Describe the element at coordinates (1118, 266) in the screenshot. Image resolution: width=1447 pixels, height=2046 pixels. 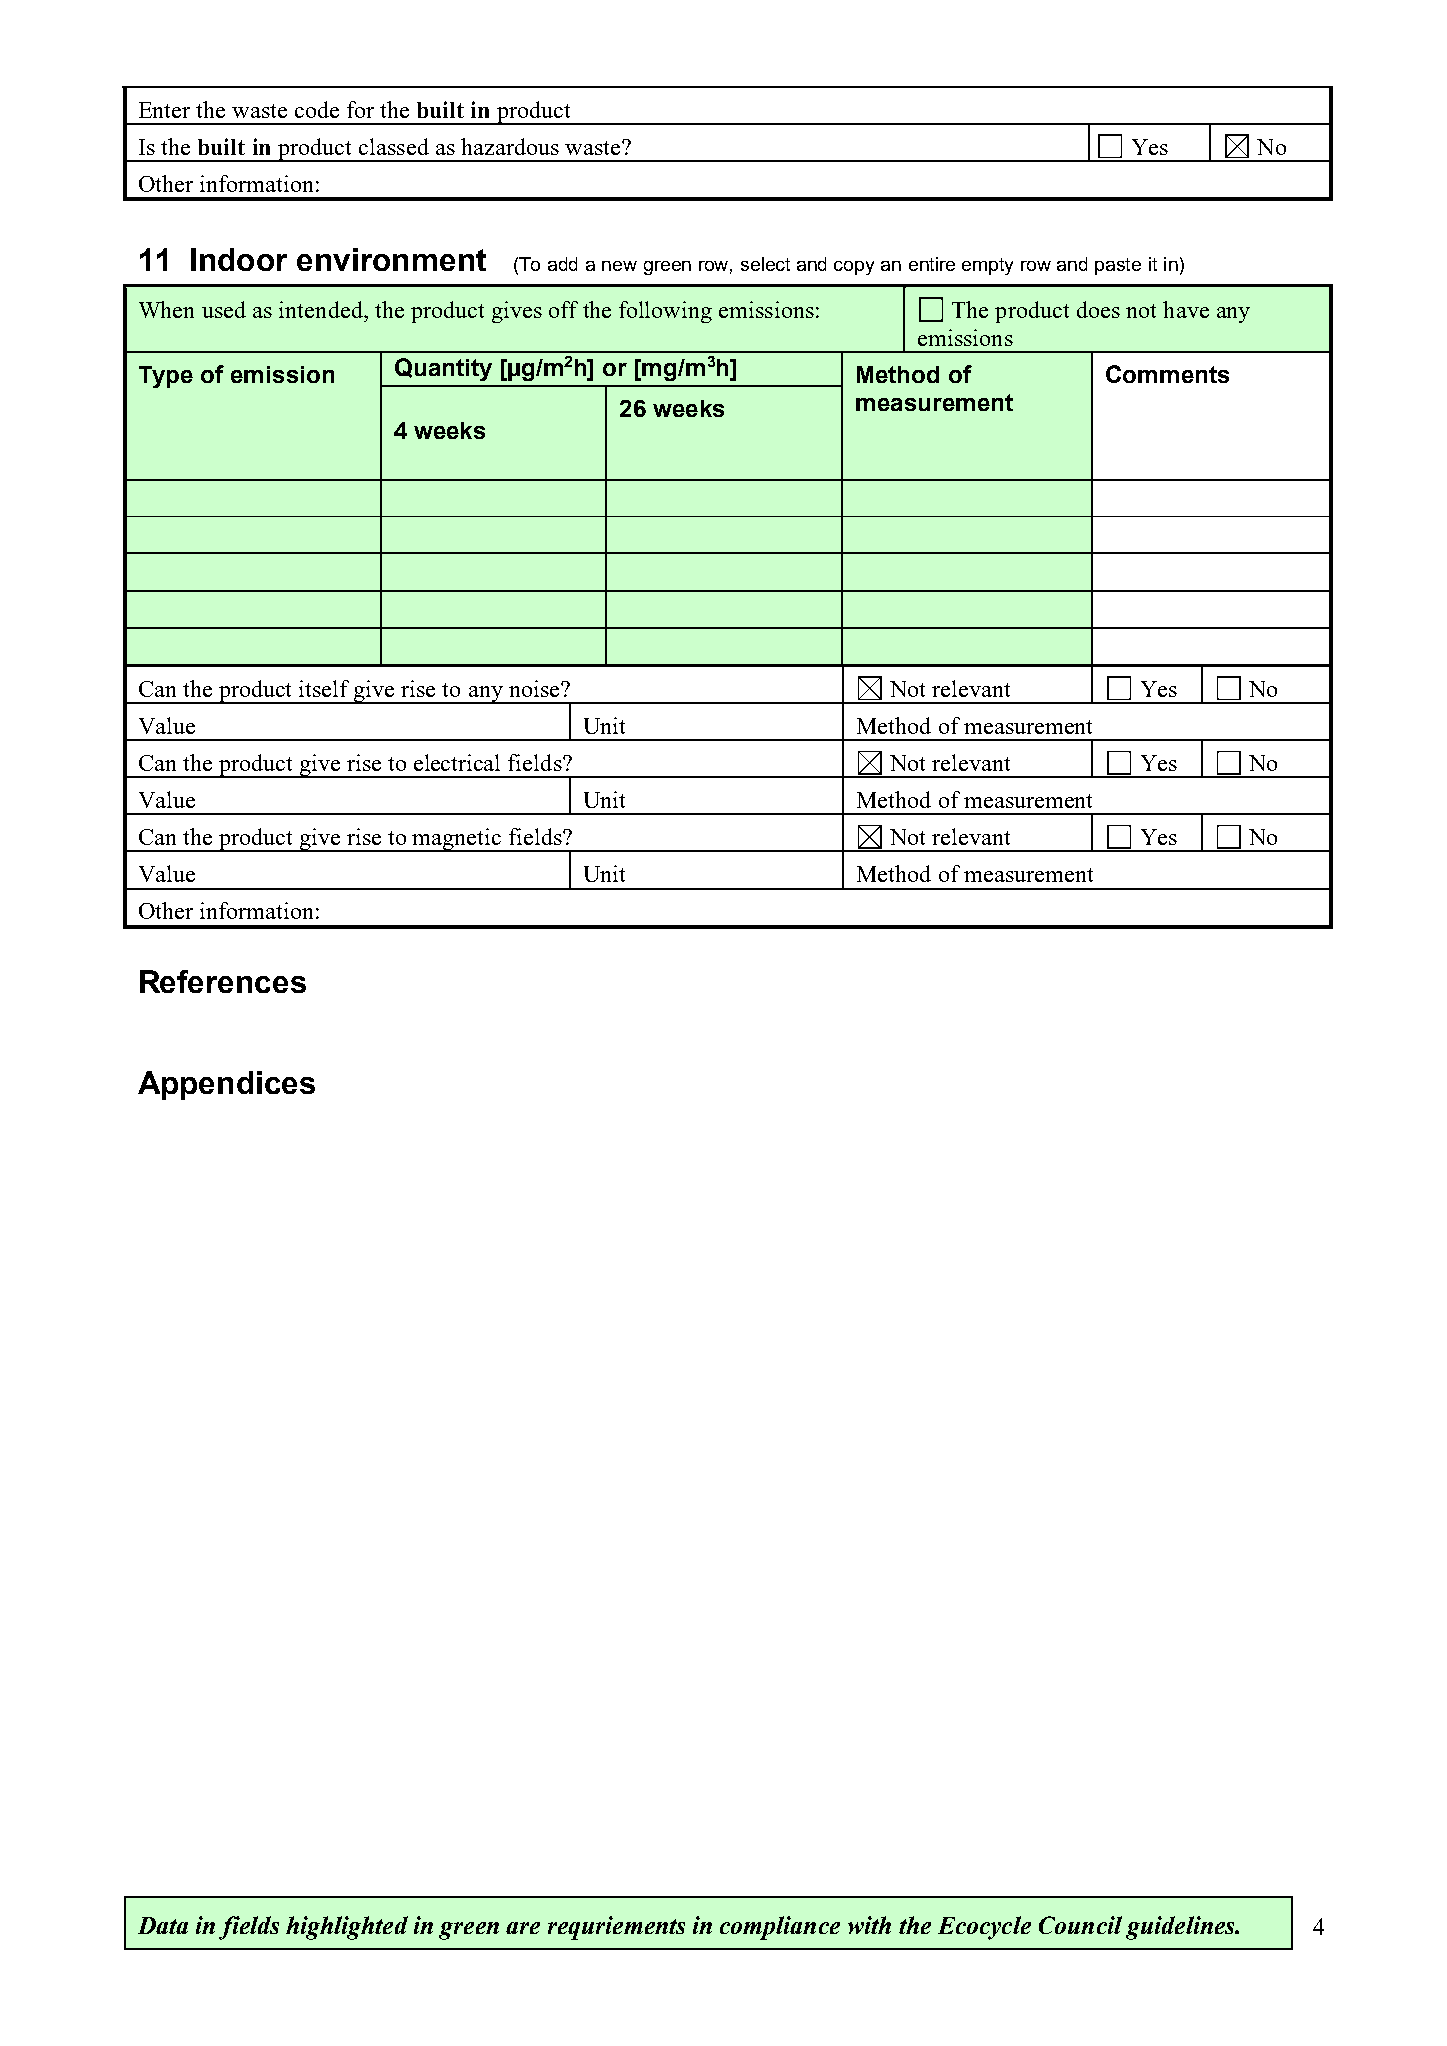
I see `paste` at that location.
